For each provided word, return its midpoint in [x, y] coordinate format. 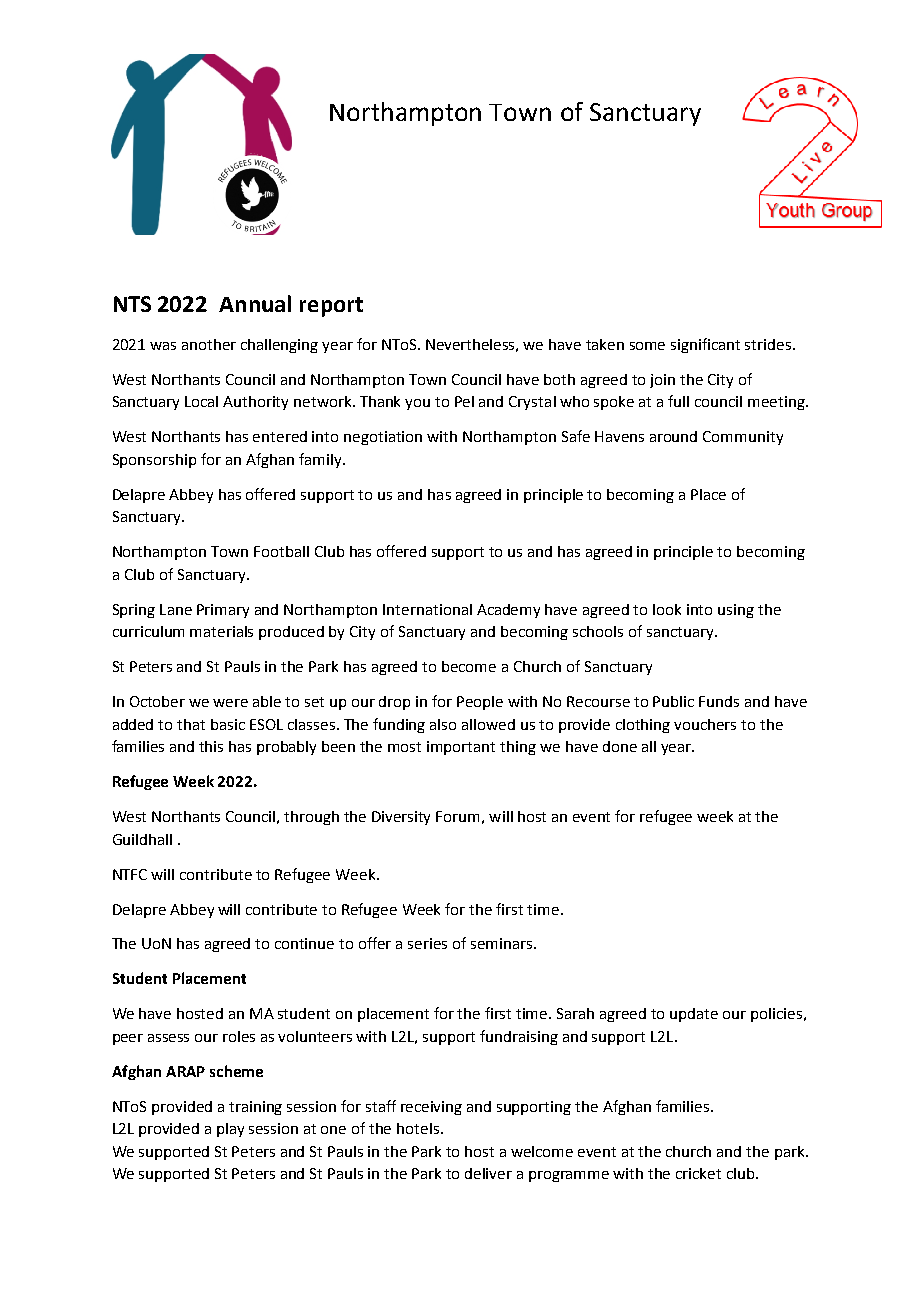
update [694, 1015]
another [209, 344]
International [427, 609]
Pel [464, 401]
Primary [223, 611]
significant [705, 345]
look [667, 609]
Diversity [401, 818]
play [230, 1130]
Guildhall [142, 839]
